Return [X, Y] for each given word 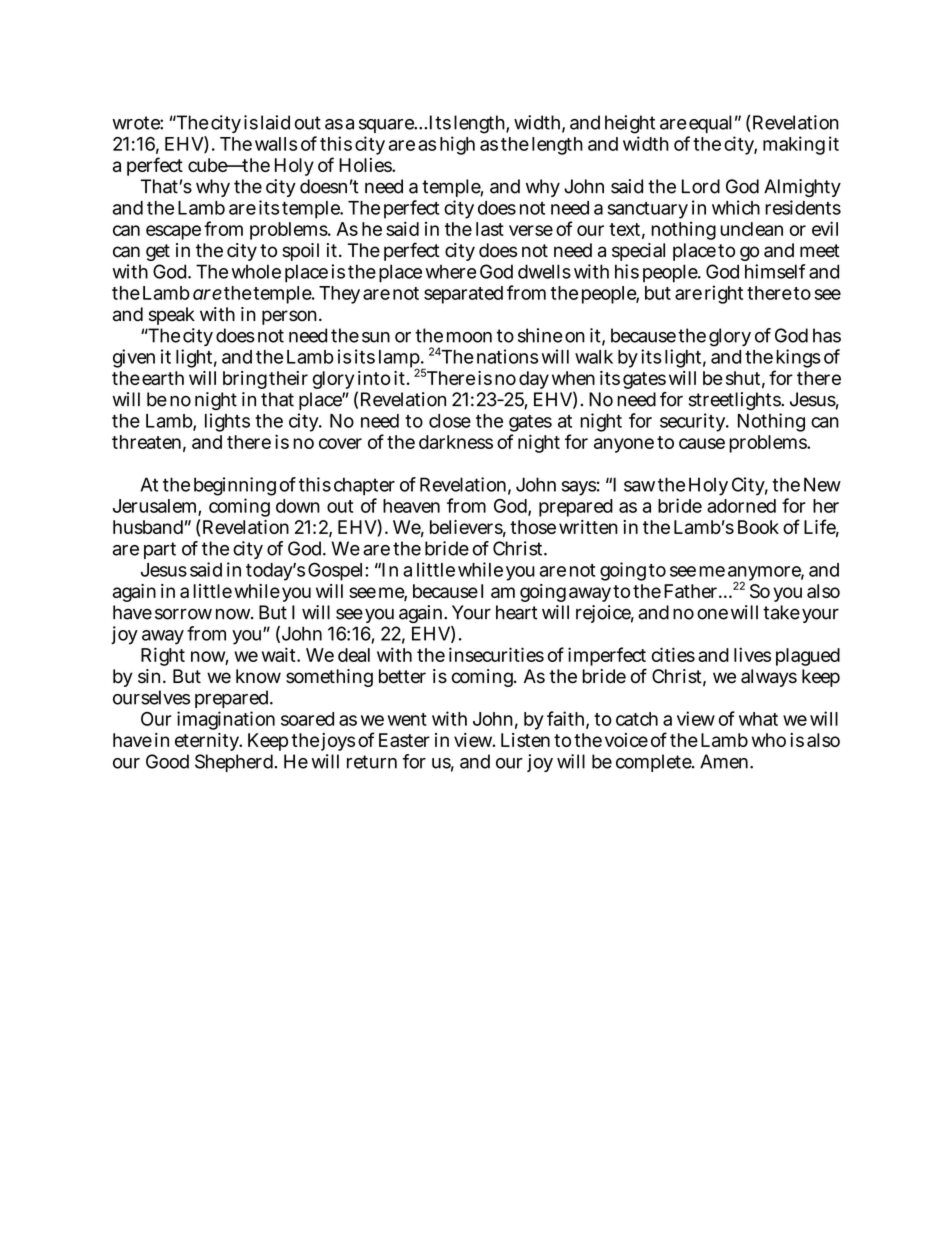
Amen [725, 761]
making [794, 145]
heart [517, 612]
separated [463, 295]
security [694, 422]
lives [752, 654]
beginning [235, 488]
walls [276, 144]
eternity [208, 742]
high [457, 145]
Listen [525, 740]
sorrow [183, 614]
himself [775, 271]
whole [256, 271]
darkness [456, 442]
